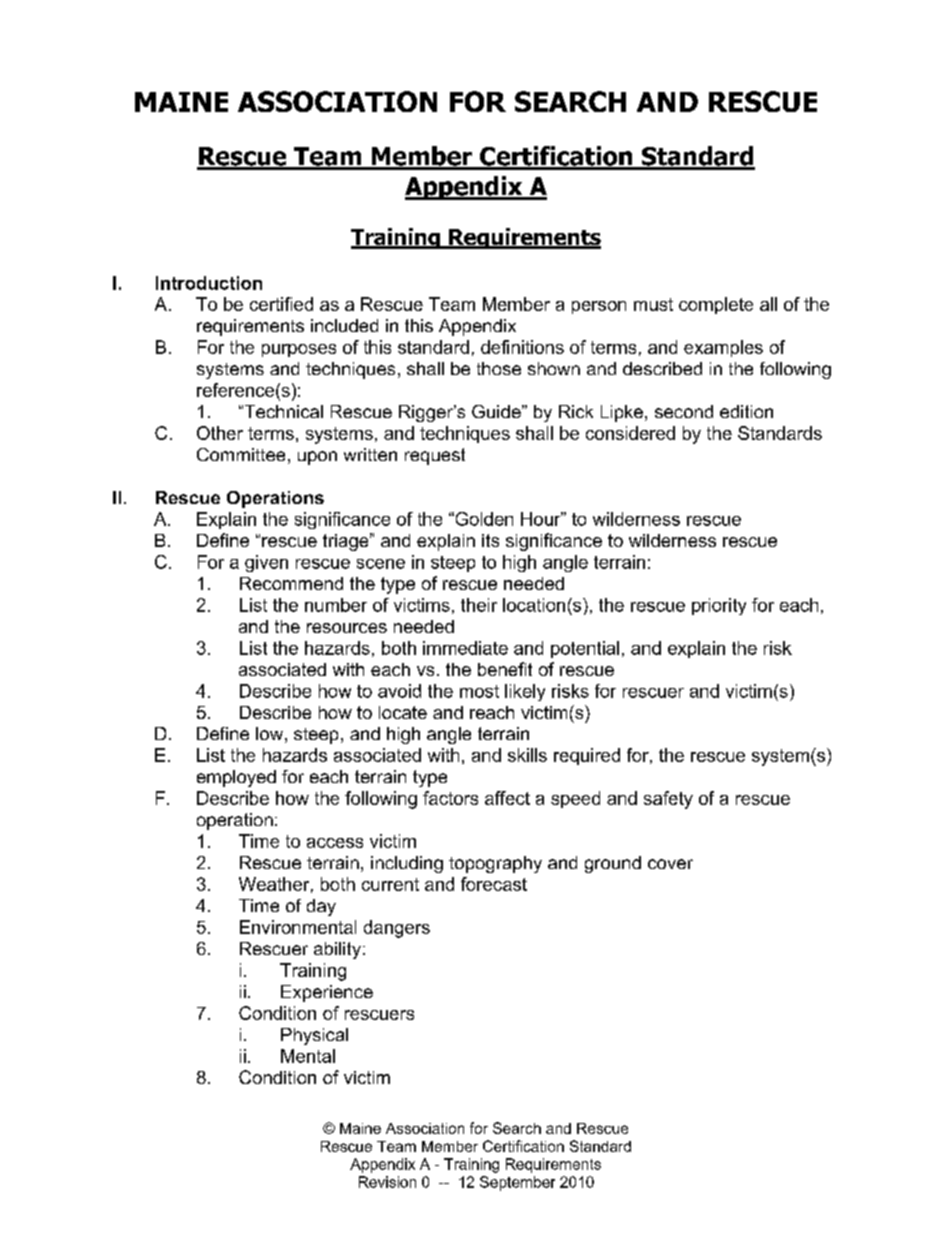 The image size is (952, 1233). I want to click on most, so click(479, 691).
